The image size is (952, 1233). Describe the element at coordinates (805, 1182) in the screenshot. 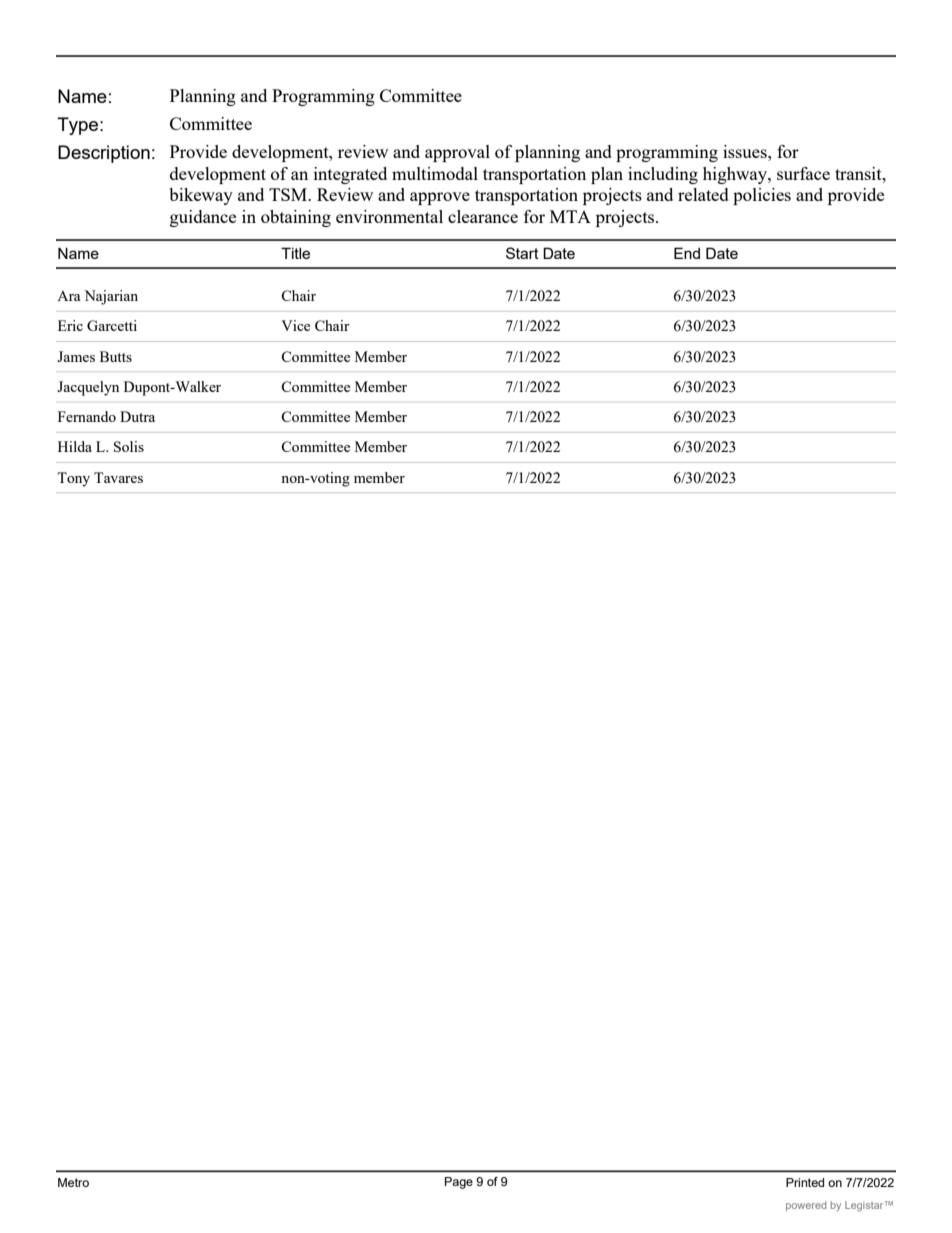

I see `Printed` at that location.
